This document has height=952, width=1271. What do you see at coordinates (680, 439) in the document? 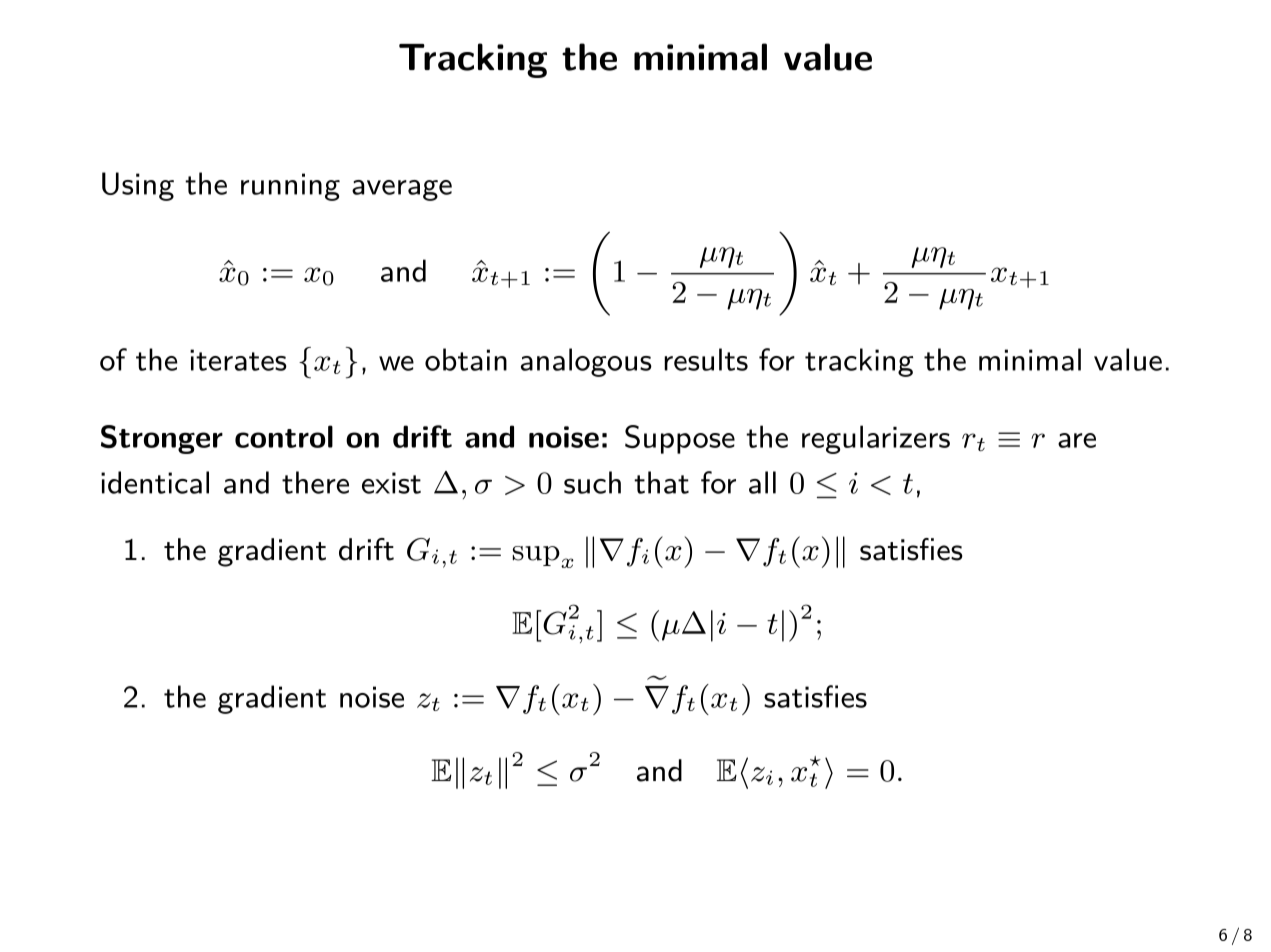
I see `Suppose` at bounding box center [680, 439].
